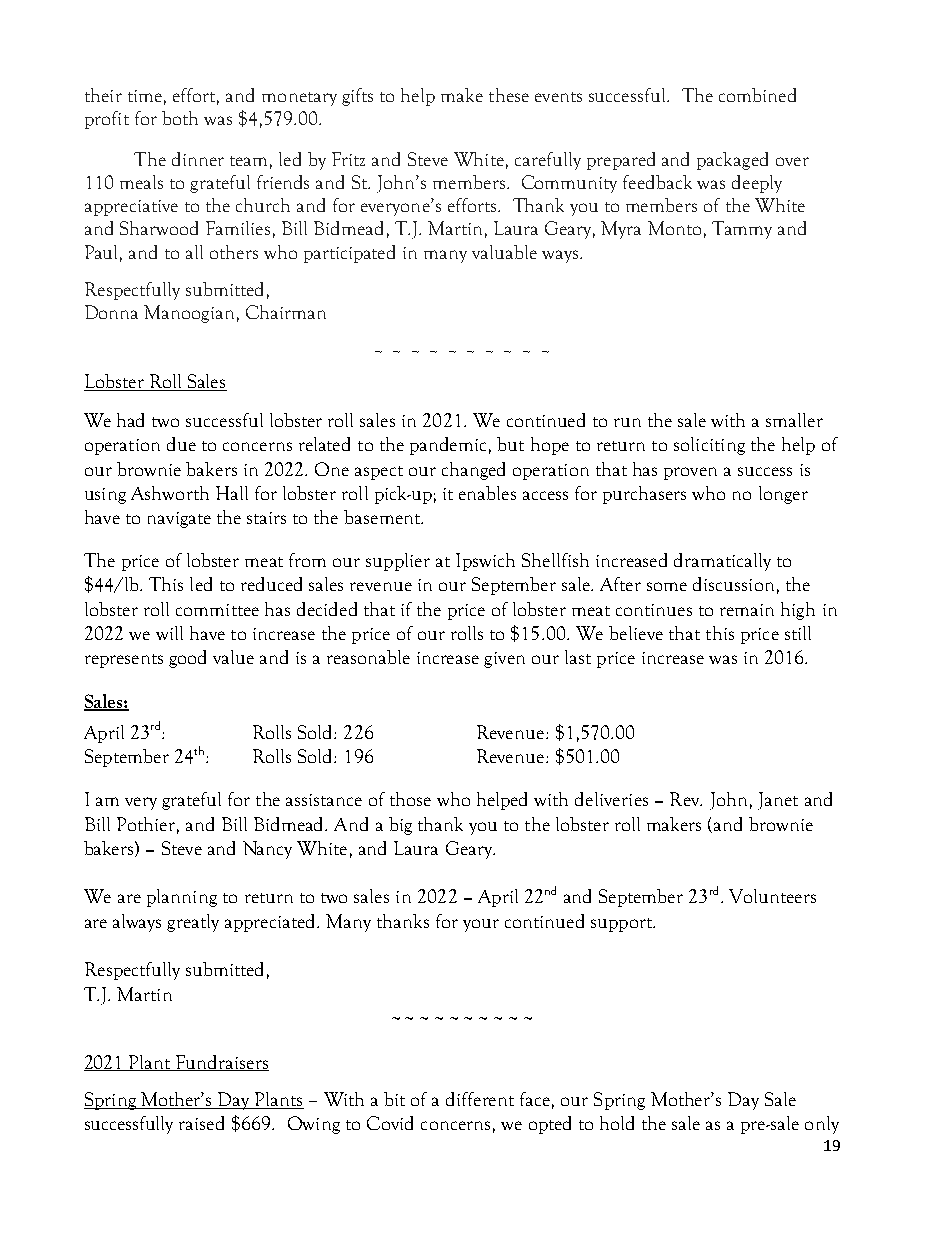  Describe the element at coordinates (778, 801) in the page. I see `Janet` at that location.
